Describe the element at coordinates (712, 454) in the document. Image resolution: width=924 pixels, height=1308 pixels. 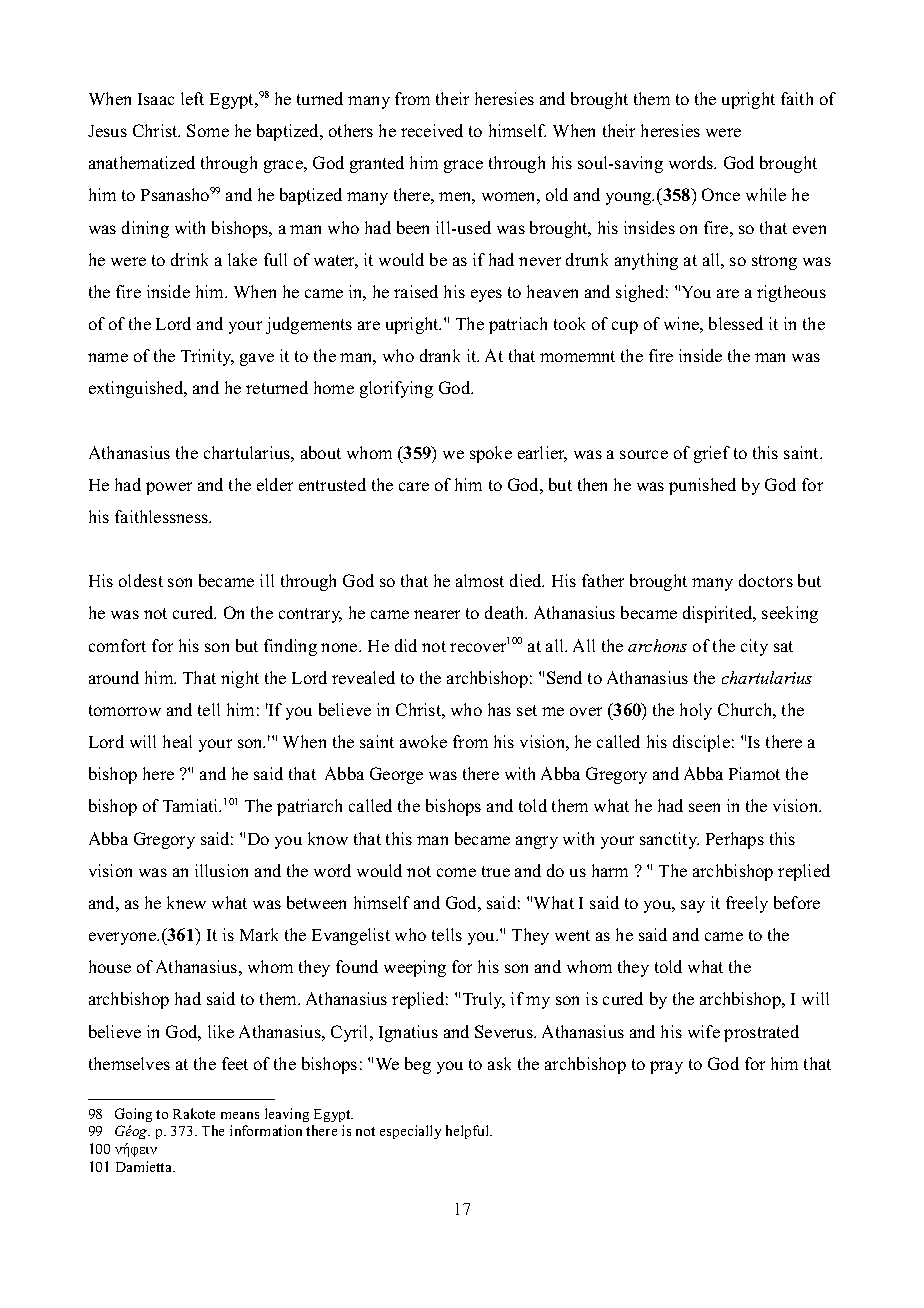
I see `grief` at that location.
